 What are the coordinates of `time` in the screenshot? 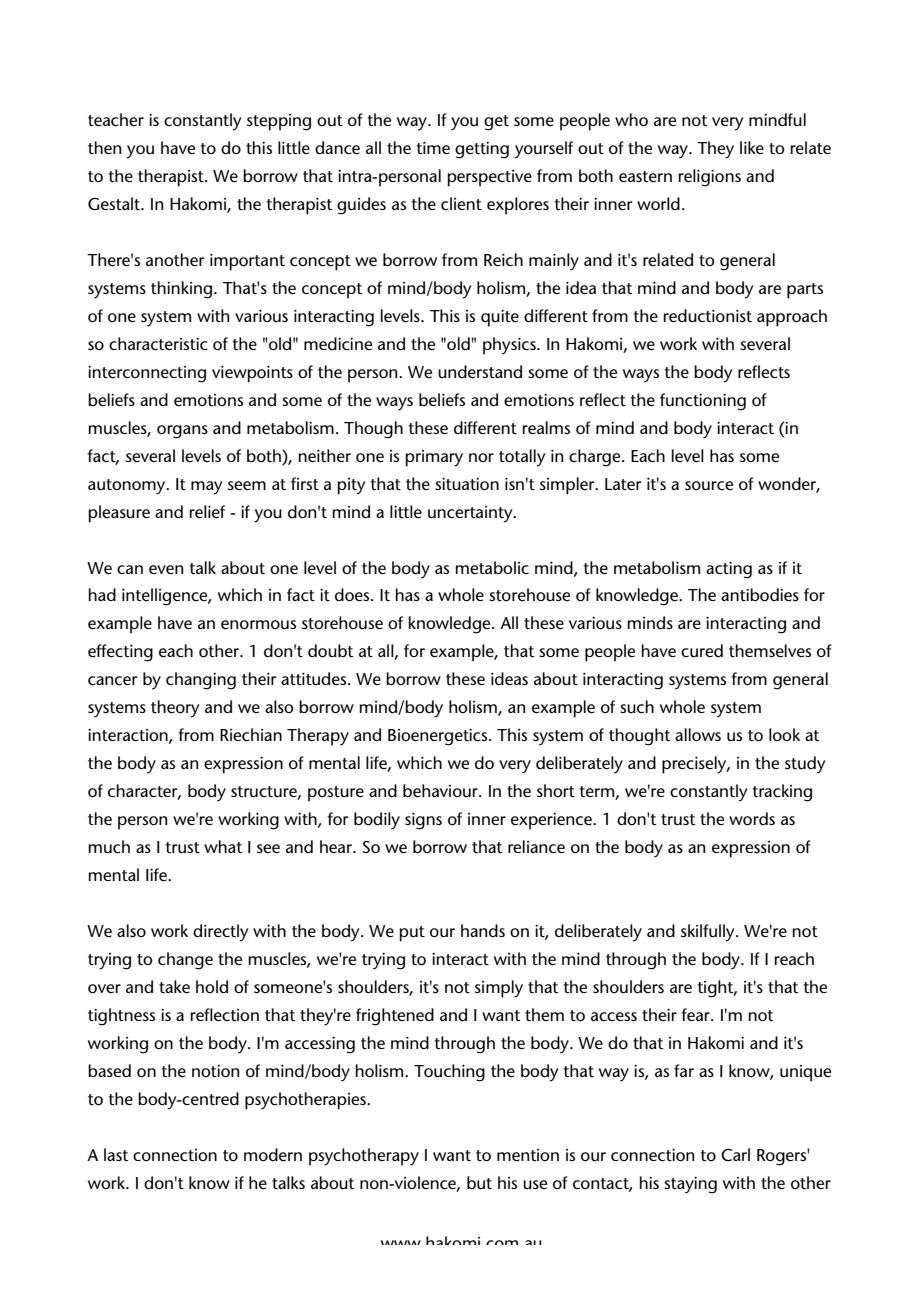 It's located at (433, 148).
